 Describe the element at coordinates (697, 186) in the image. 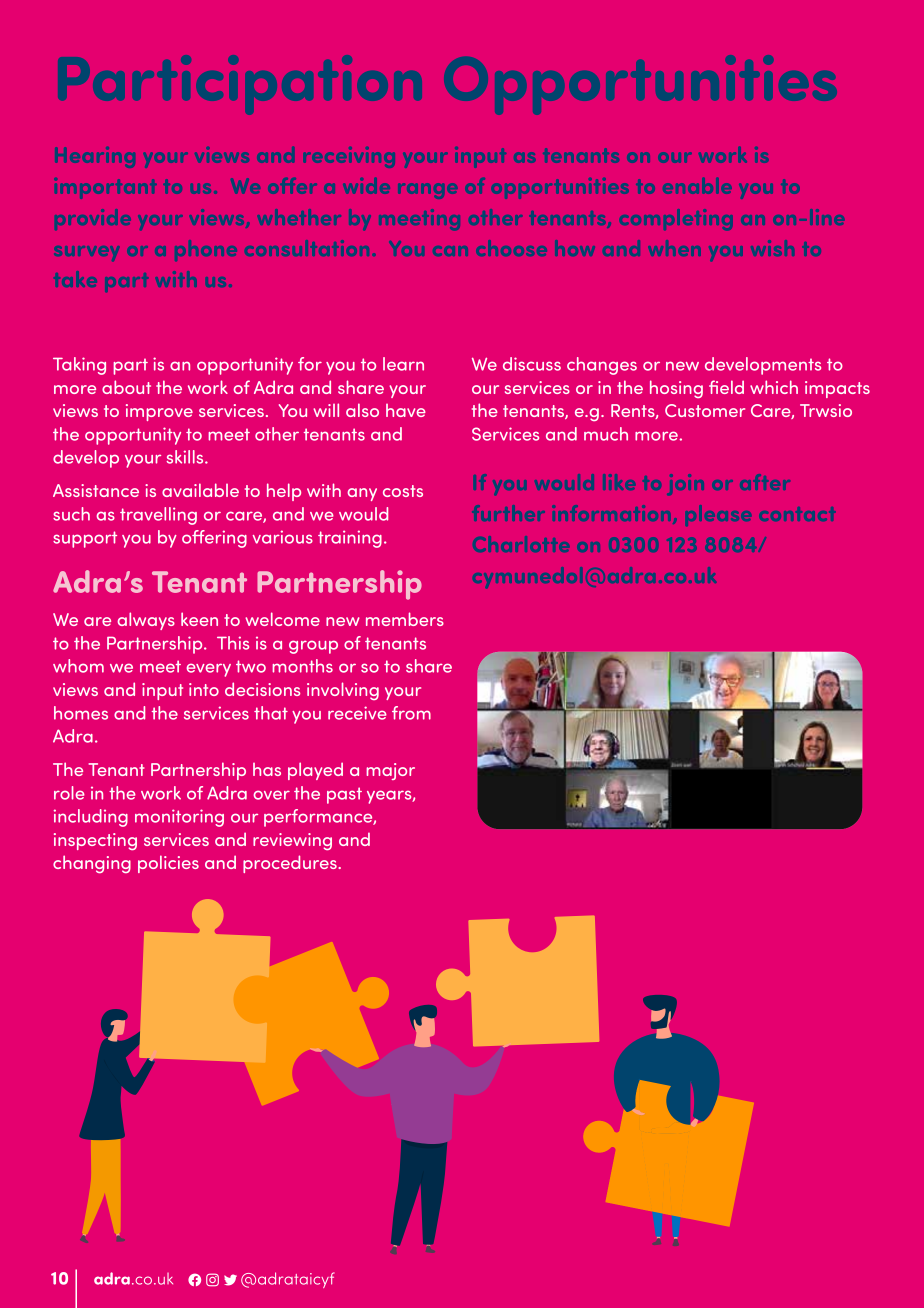

I see `enable` at that location.
